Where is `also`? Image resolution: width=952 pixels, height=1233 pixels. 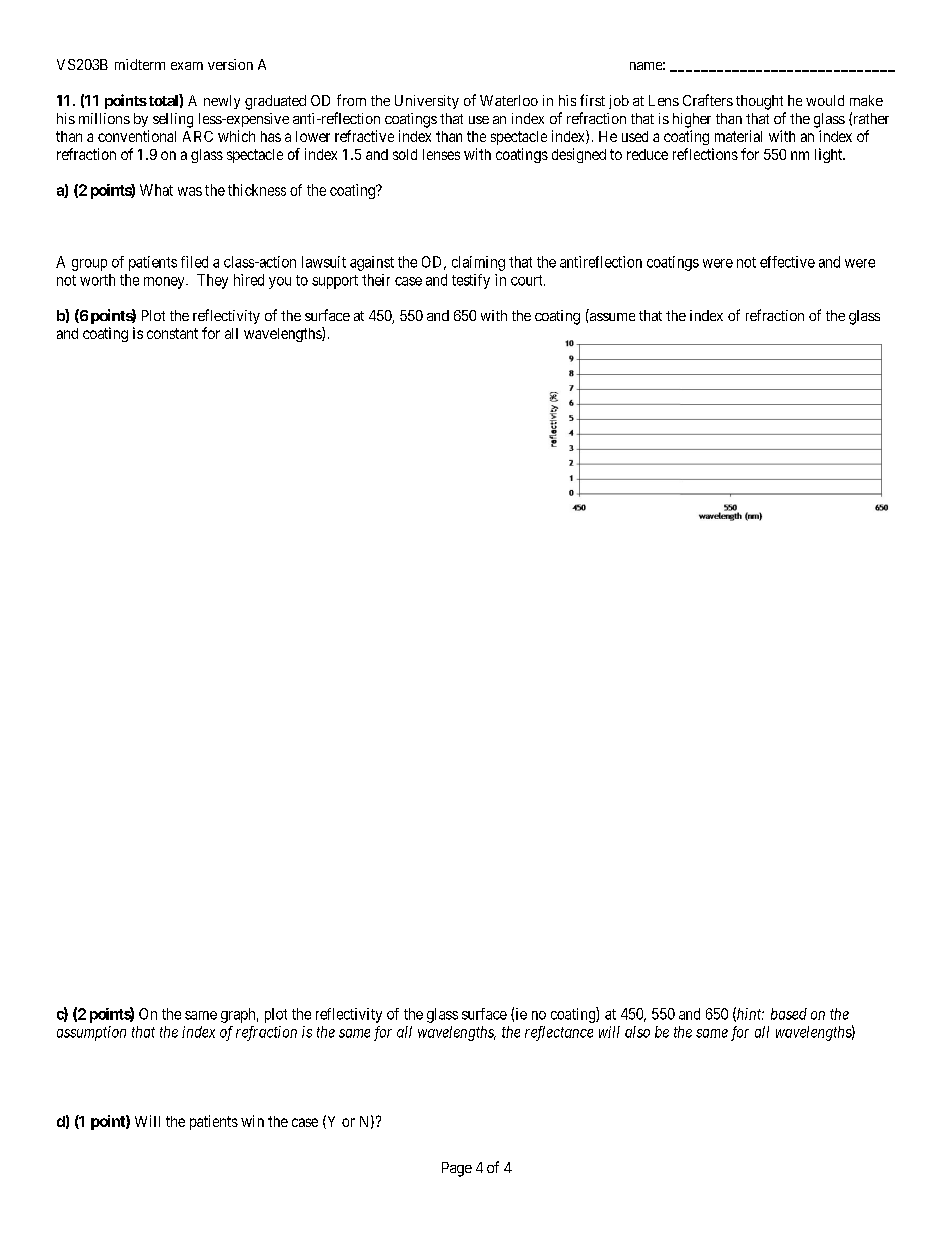 also is located at coordinates (637, 1032).
